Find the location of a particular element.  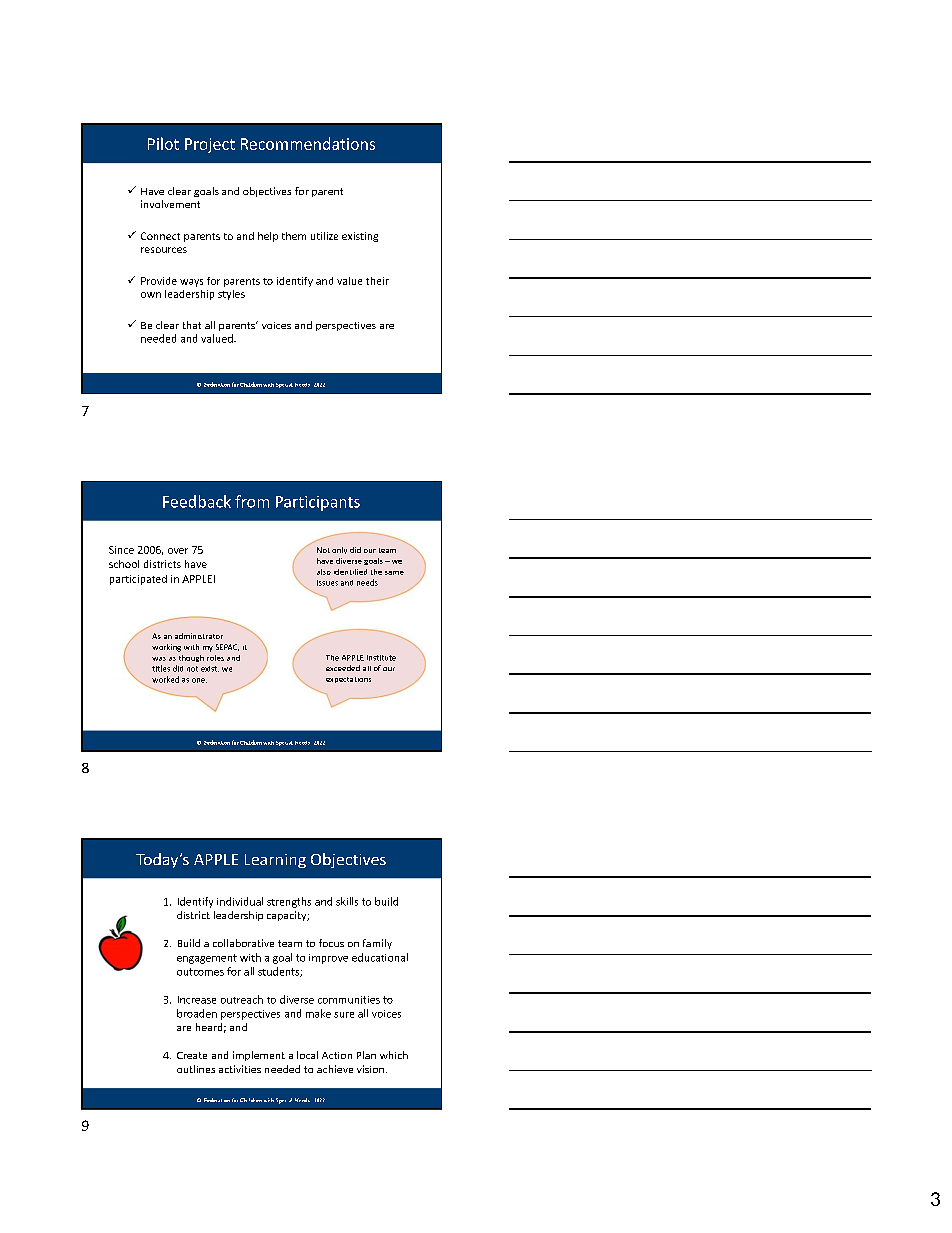

identified is located at coordinates (350, 572).
